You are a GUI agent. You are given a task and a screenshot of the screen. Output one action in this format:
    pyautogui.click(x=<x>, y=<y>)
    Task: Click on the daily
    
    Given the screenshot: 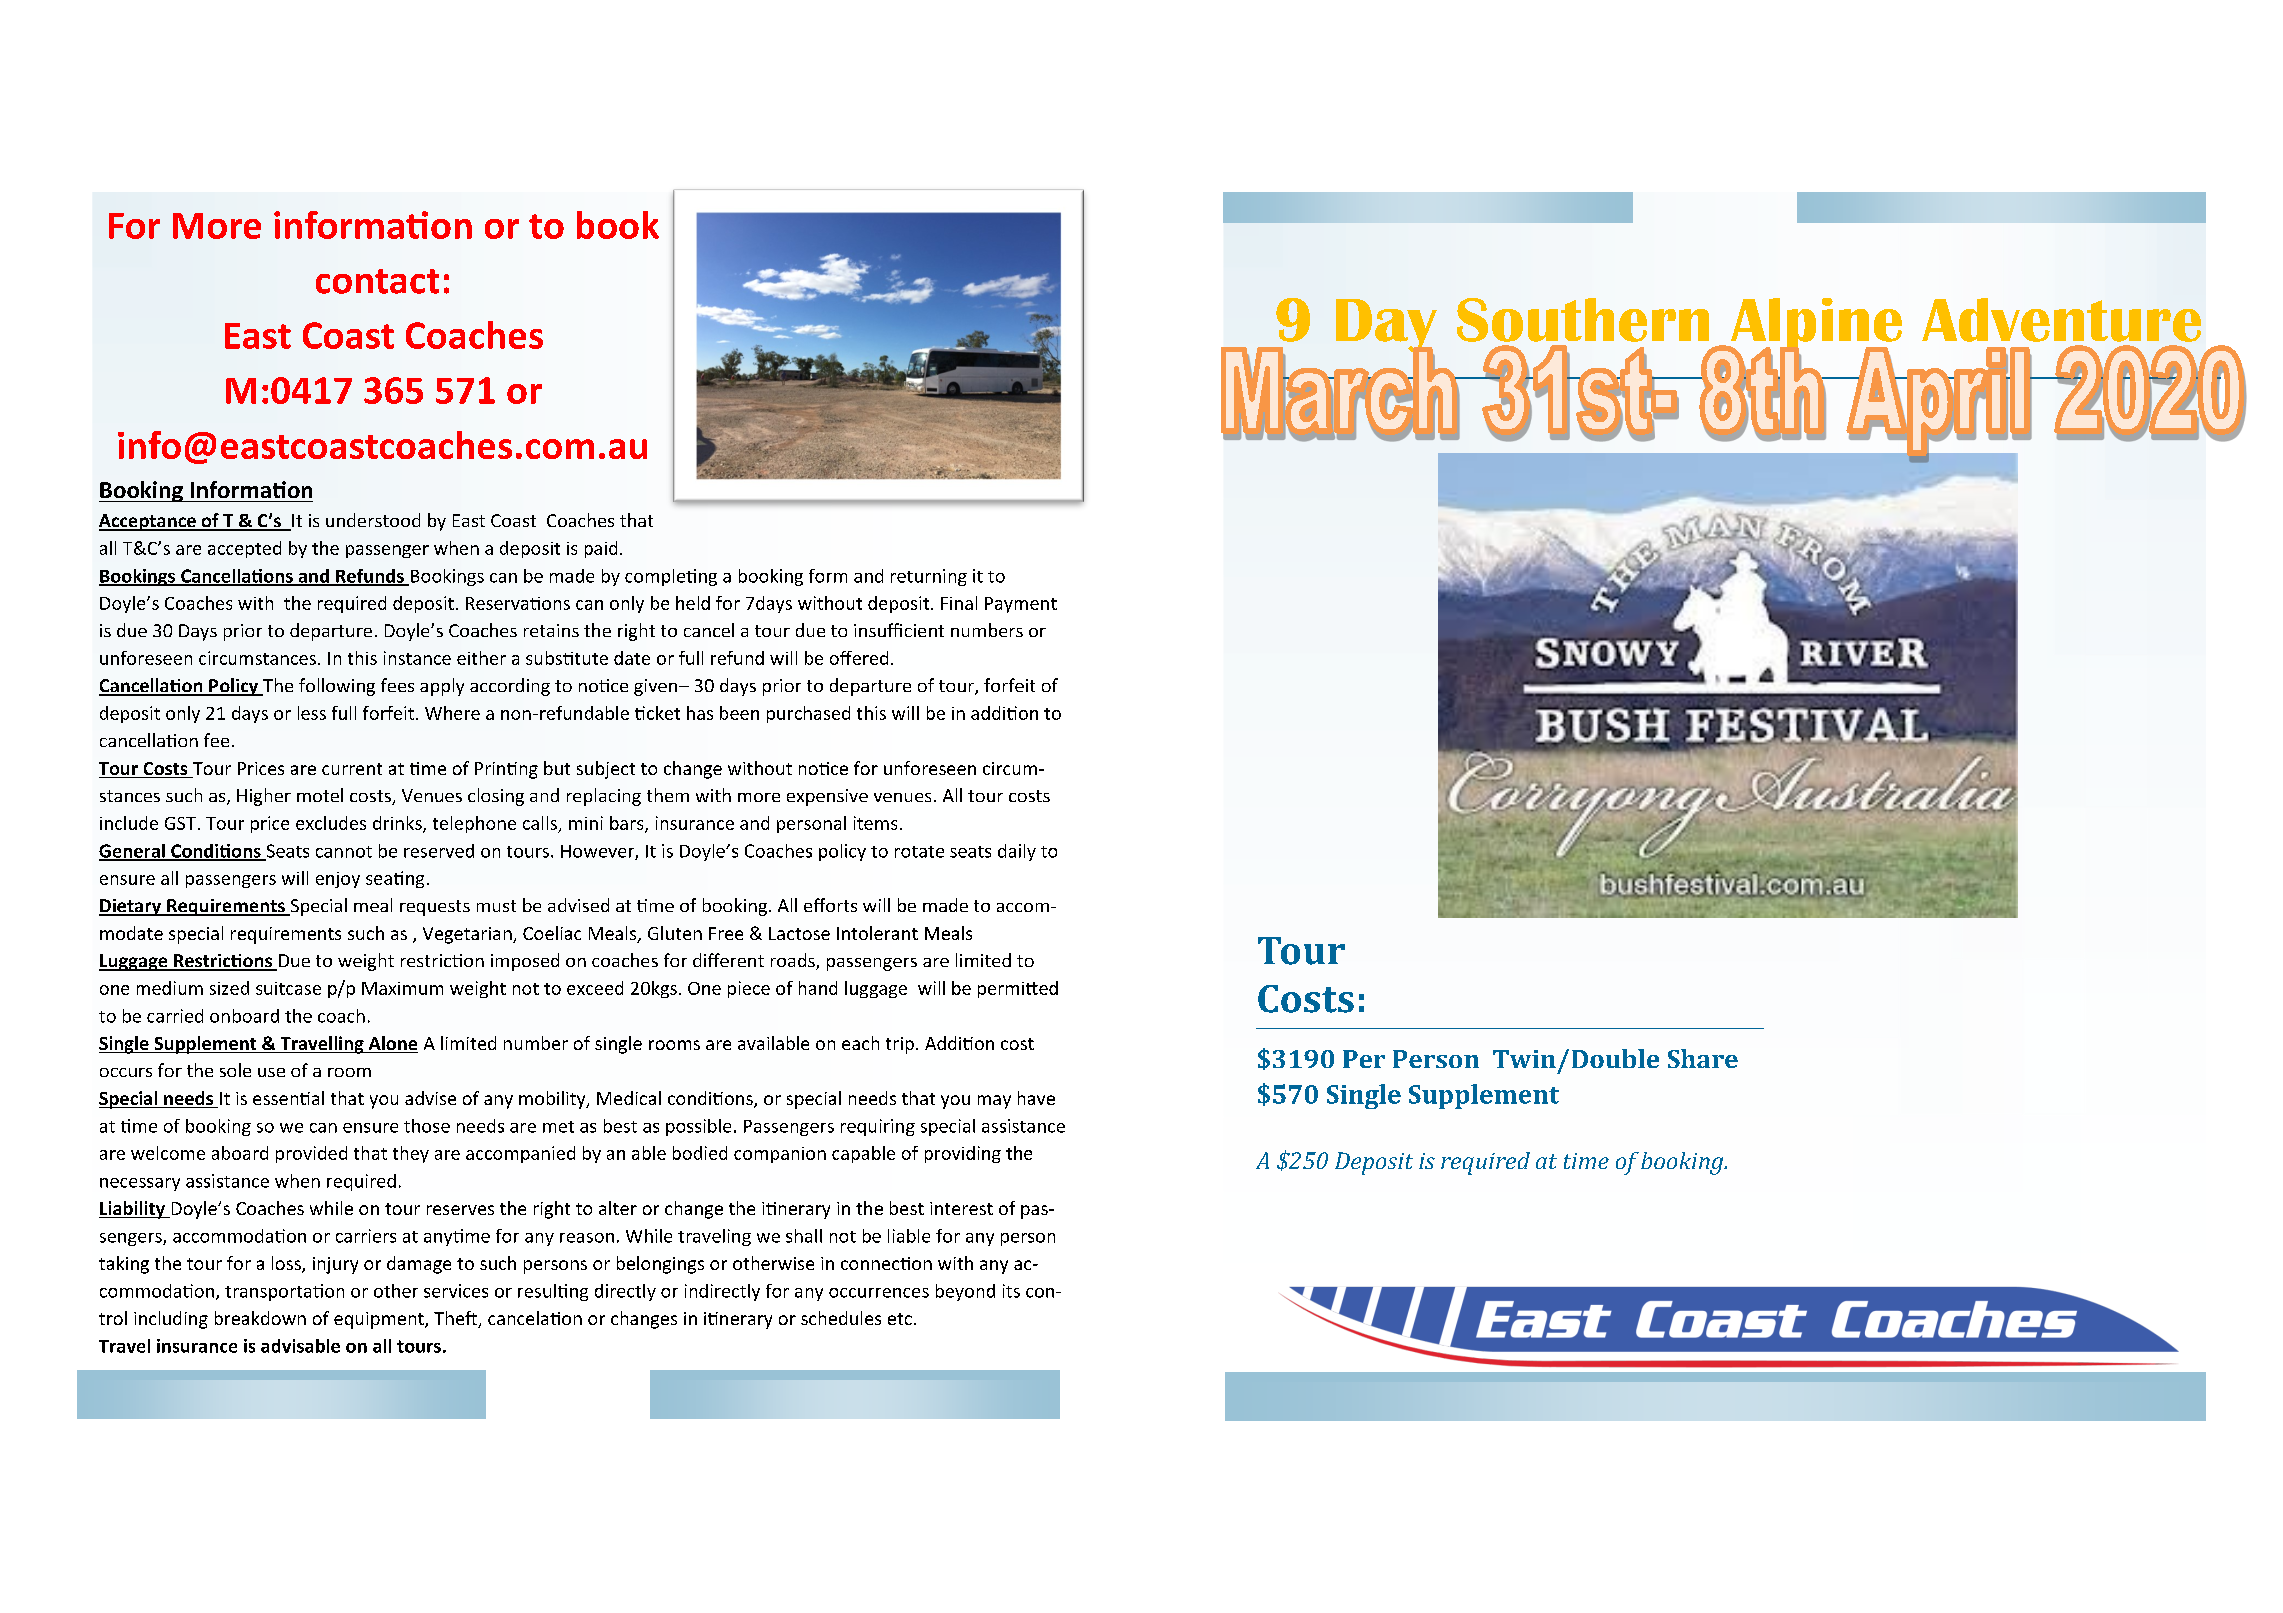 What is the action you would take?
    pyautogui.click(x=1017, y=852)
